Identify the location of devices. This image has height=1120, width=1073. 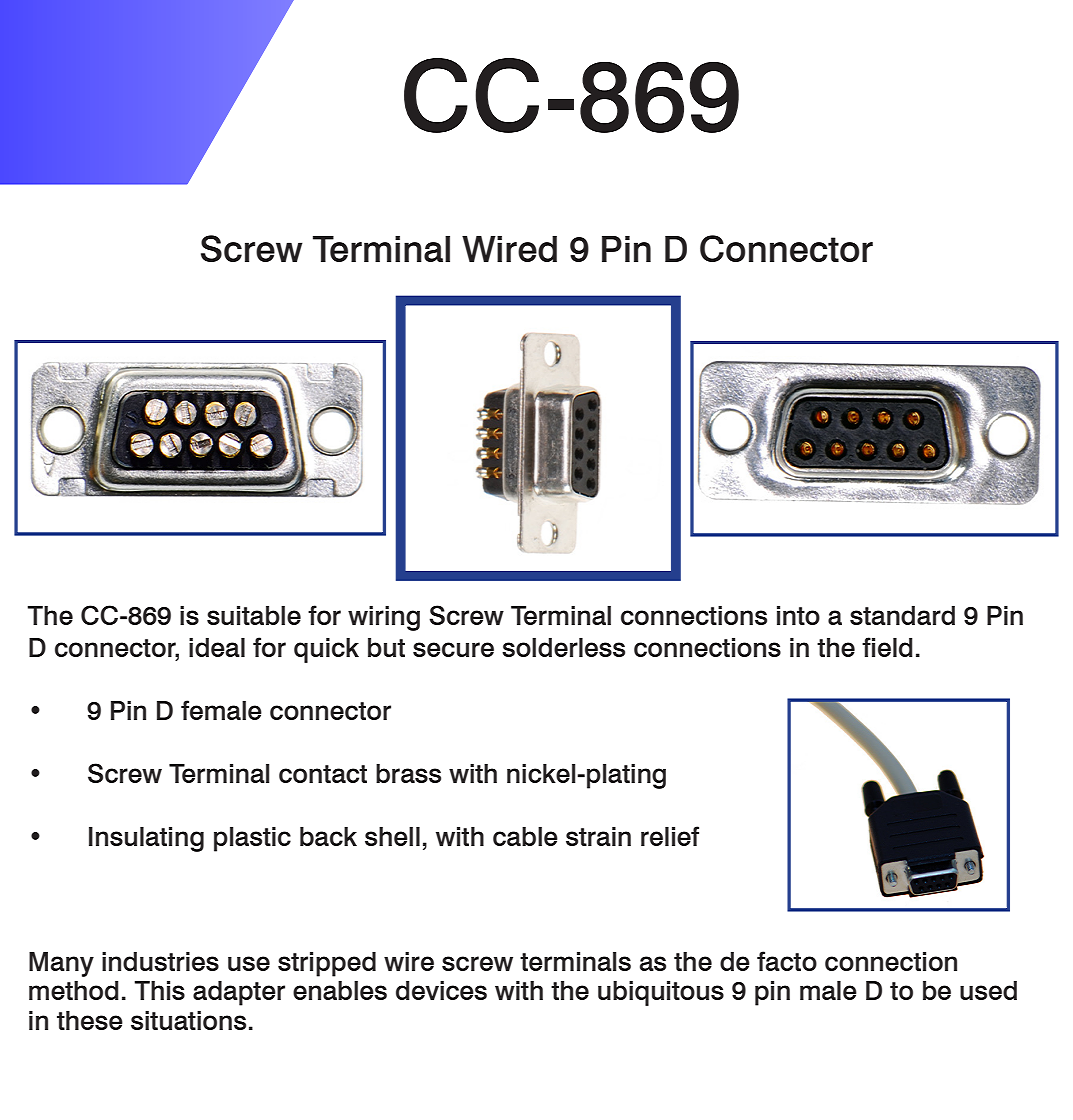
(441, 990).
